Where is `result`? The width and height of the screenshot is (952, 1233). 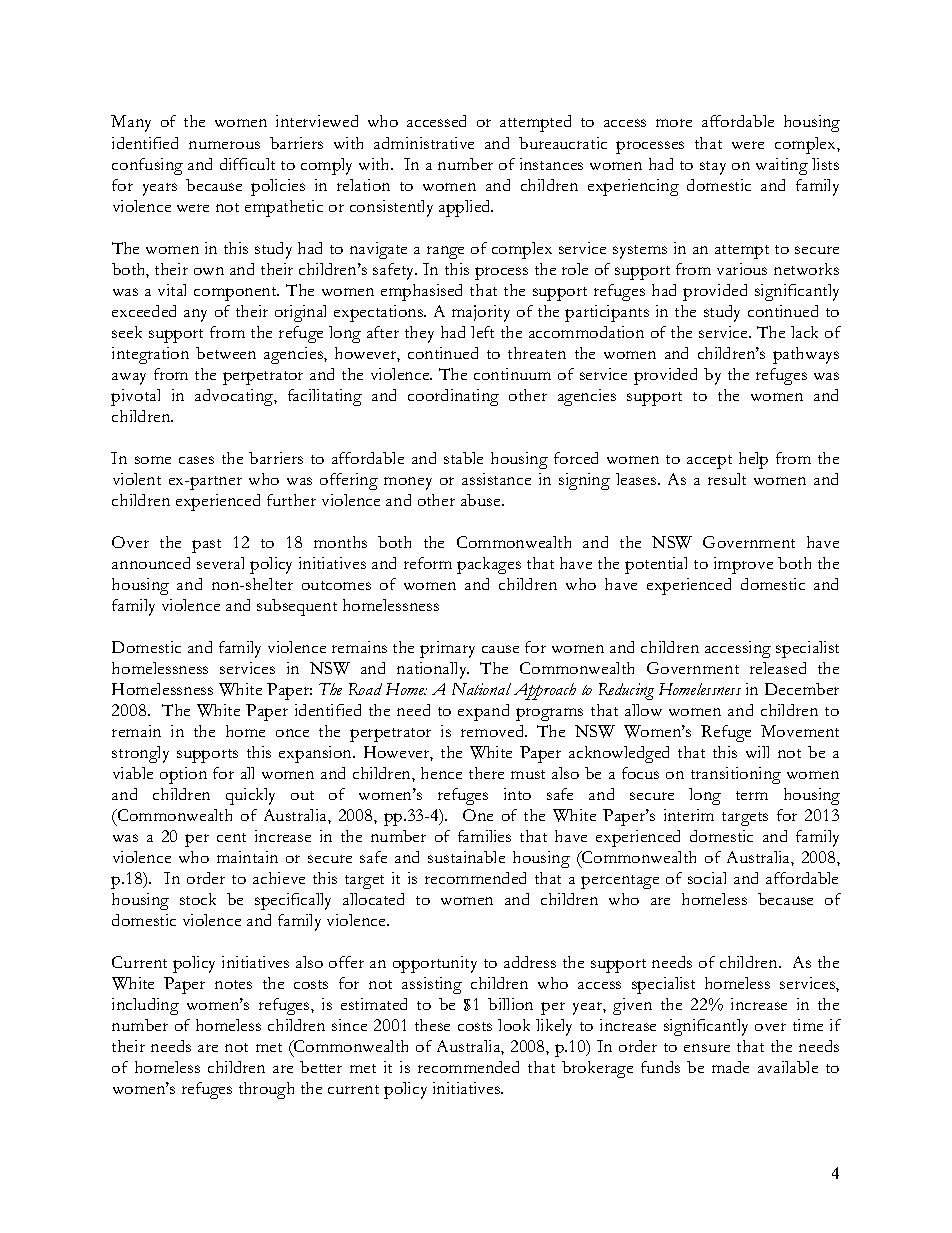
result is located at coordinates (727, 479).
